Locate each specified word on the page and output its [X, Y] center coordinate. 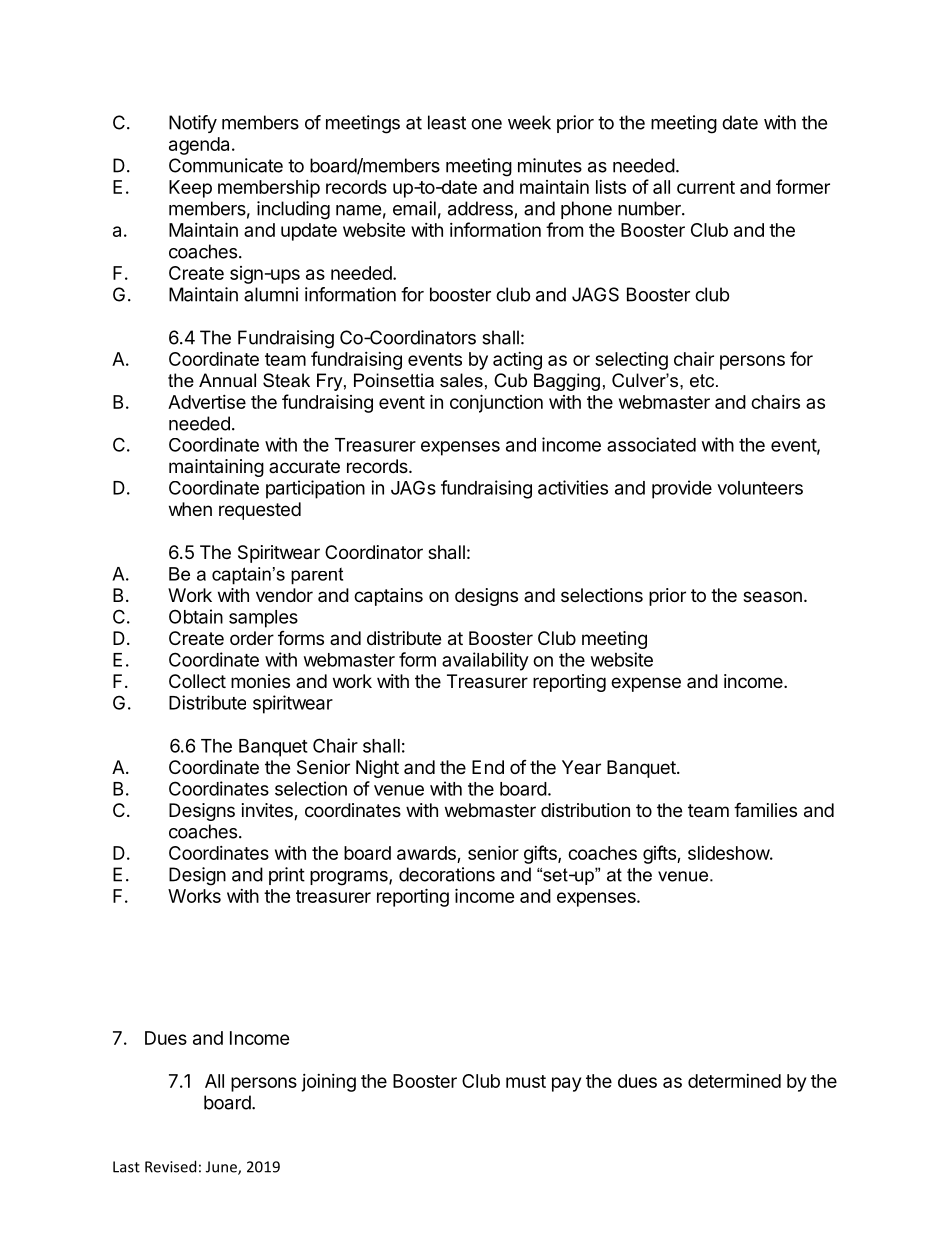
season [772, 597]
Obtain [196, 616]
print [287, 876]
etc [703, 381]
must [526, 1081]
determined [734, 1081]
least [447, 122]
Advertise [207, 402]
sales [461, 380]
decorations [447, 874]
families [765, 809]
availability [485, 661]
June [222, 1168]
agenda [199, 146]
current [706, 187]
